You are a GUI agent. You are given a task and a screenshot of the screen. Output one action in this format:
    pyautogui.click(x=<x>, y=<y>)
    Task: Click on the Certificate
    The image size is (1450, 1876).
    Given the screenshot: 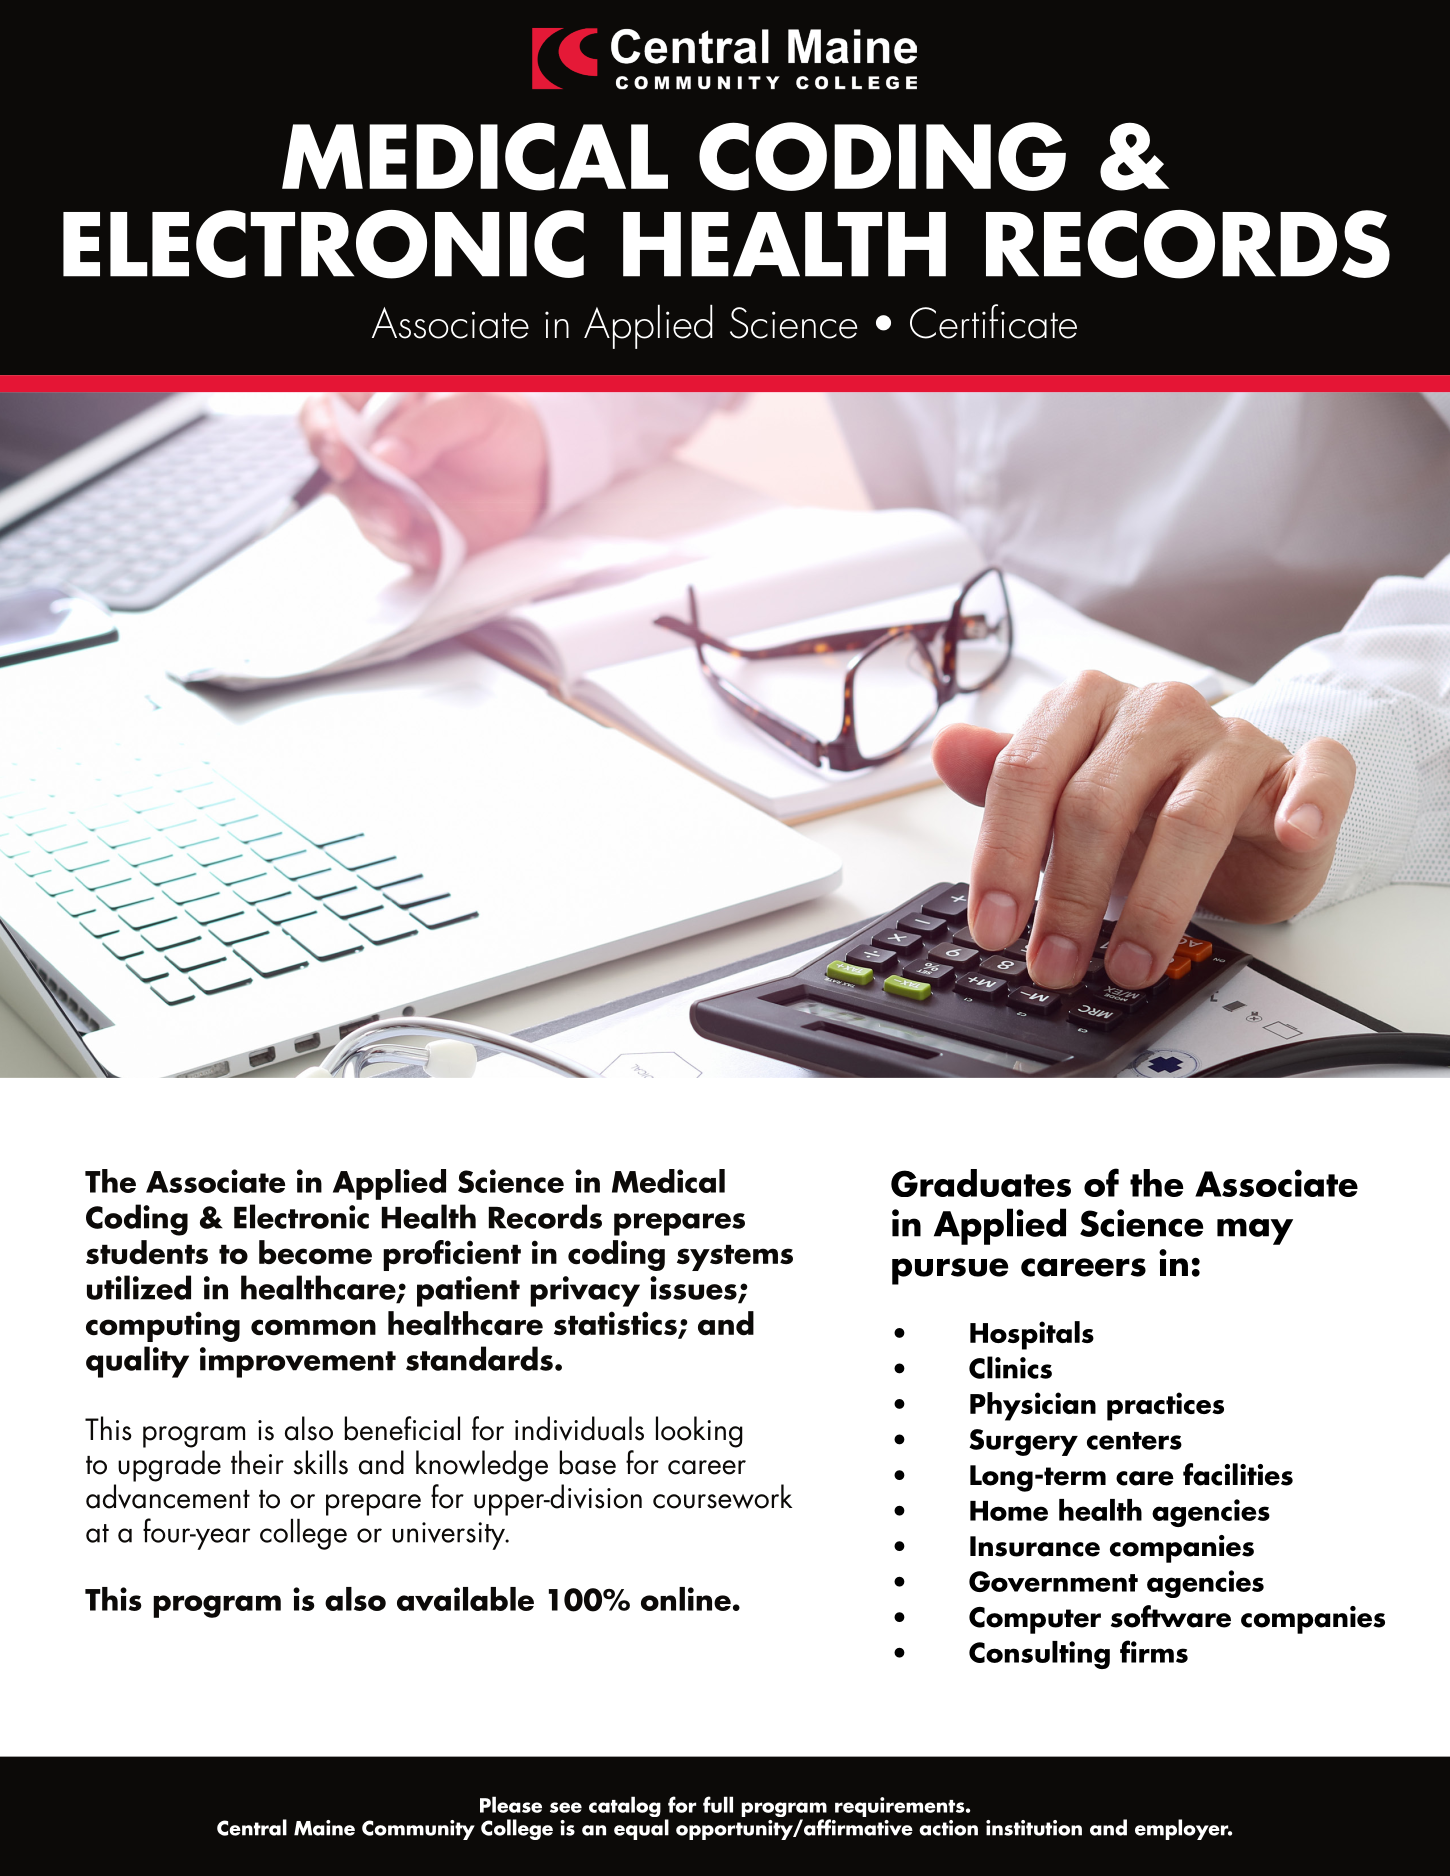 What is the action you would take?
    pyautogui.click(x=993, y=321)
